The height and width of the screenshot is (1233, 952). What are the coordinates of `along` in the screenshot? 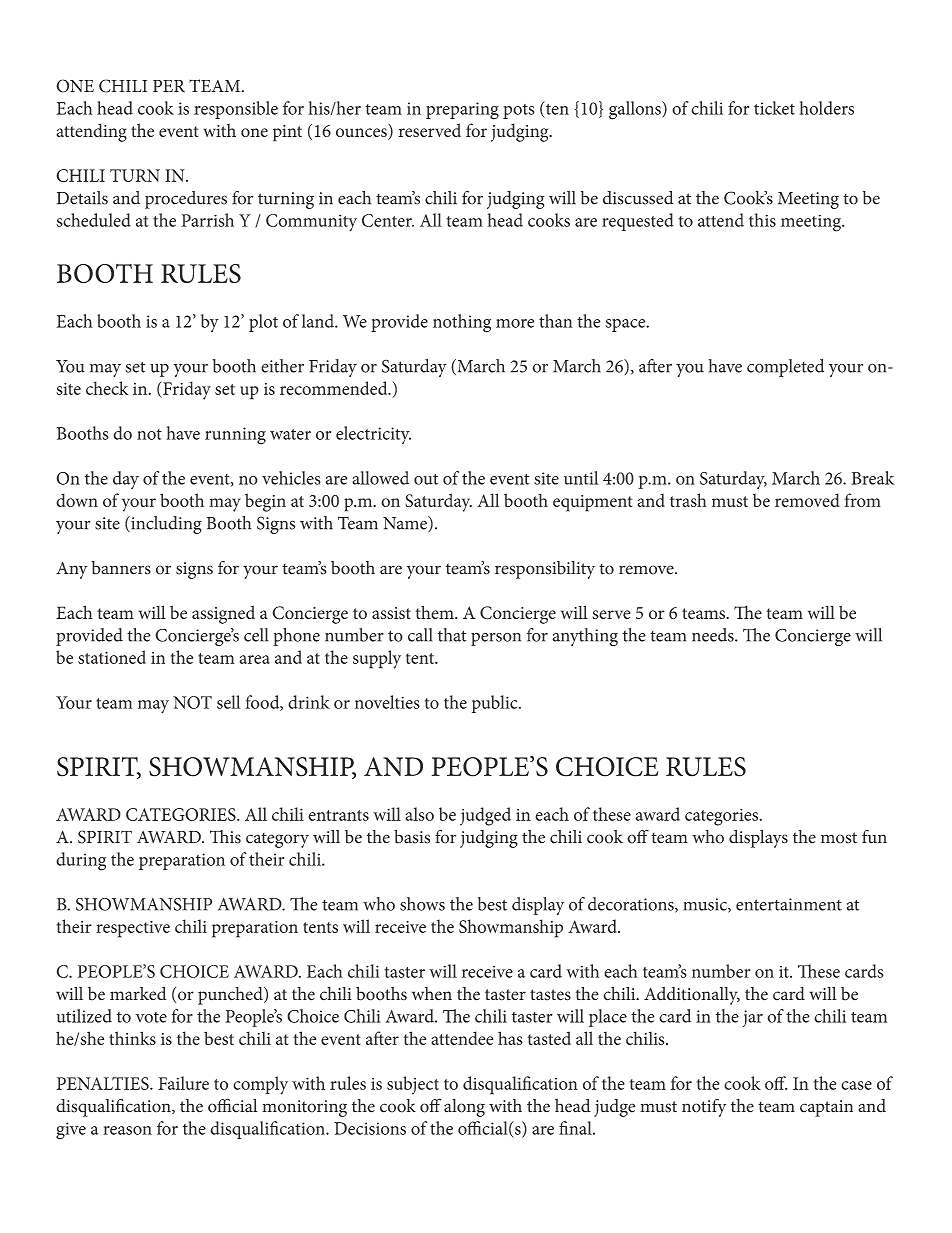 It's located at (464, 1108).
